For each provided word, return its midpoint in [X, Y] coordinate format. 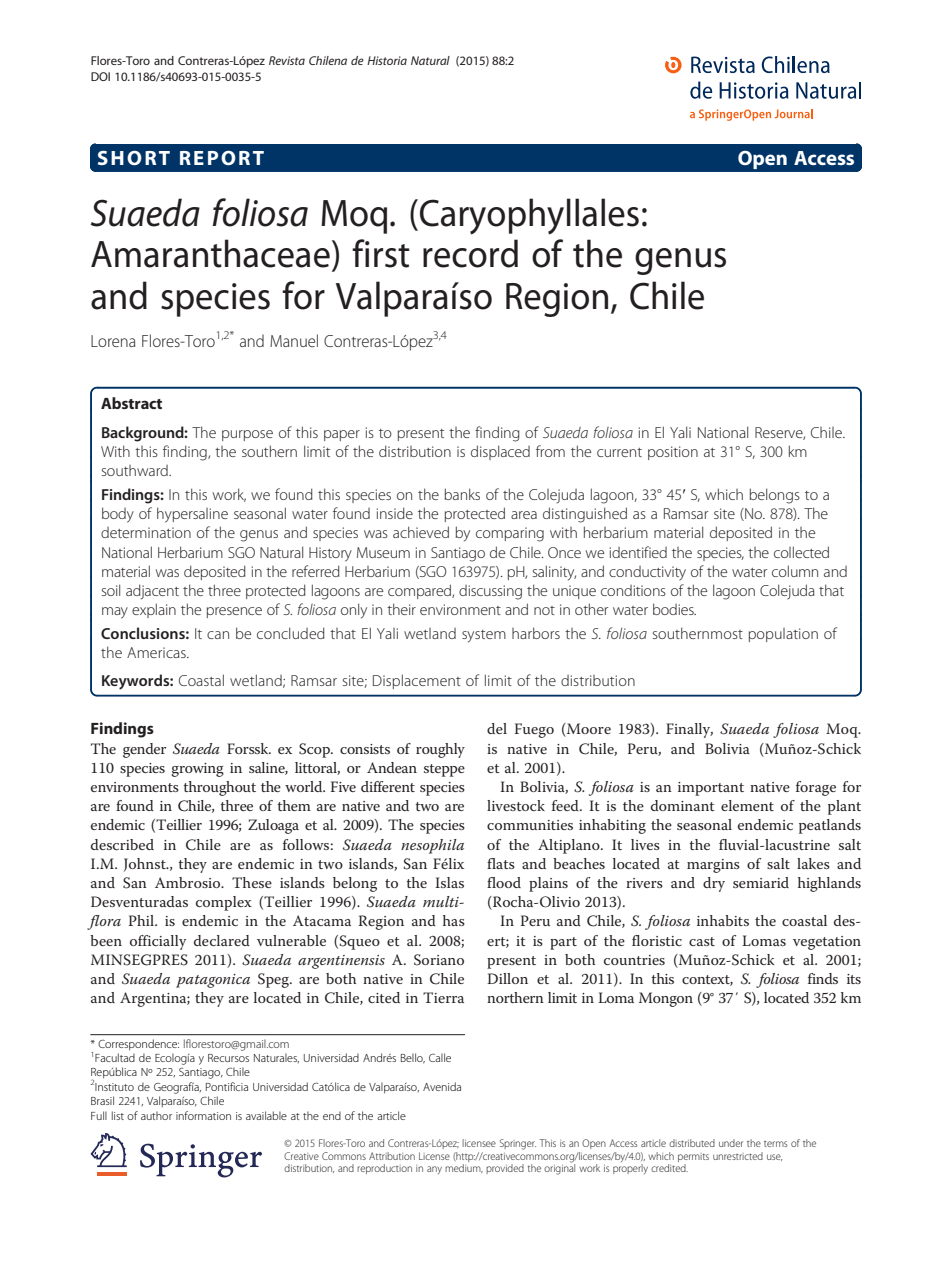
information [203, 1115]
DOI [100, 76]
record [470, 253]
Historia [387, 60]
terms [775, 1144]
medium [464, 1168]
